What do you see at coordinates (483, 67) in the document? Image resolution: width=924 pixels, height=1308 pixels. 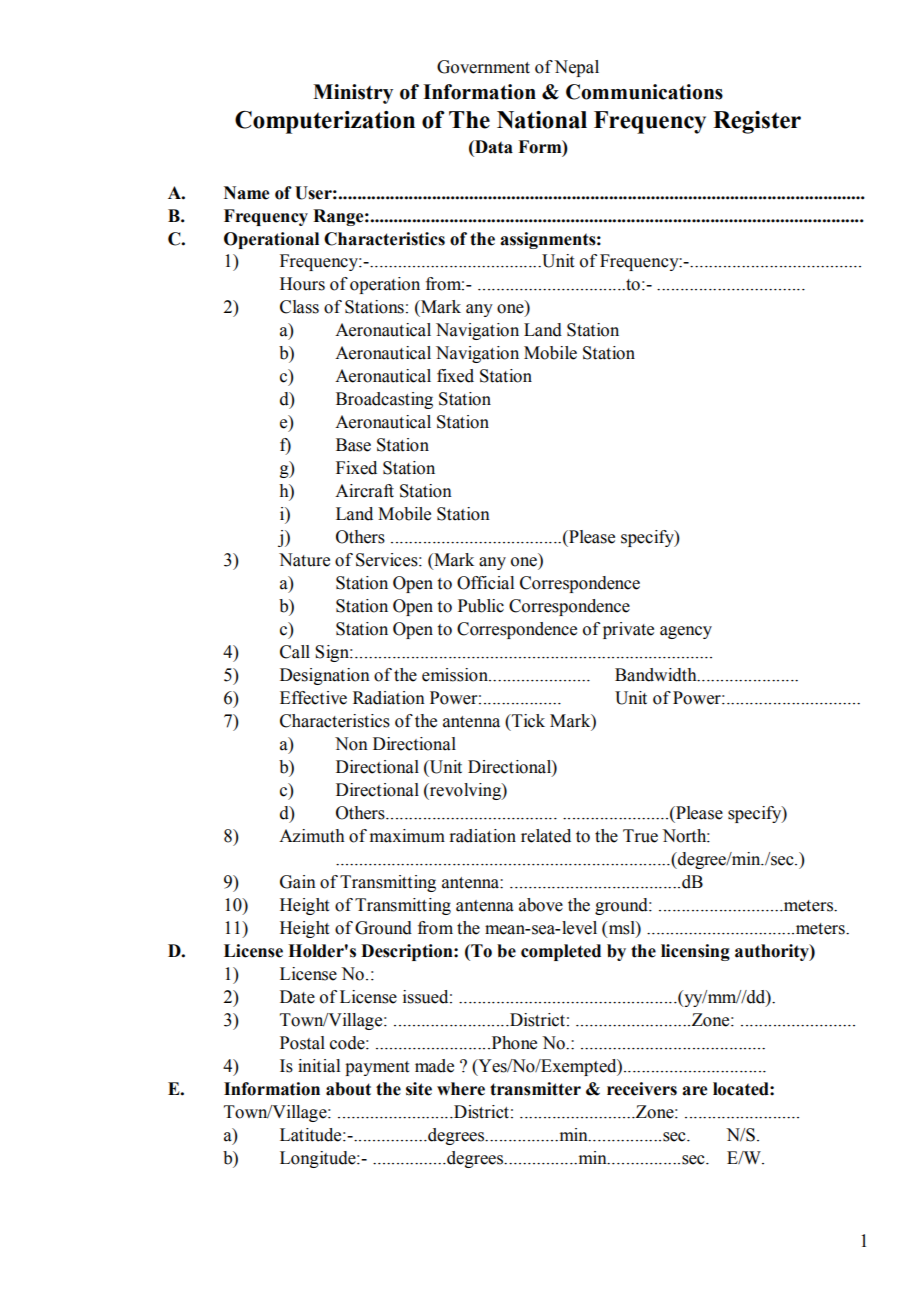 I see `Government` at bounding box center [483, 67].
